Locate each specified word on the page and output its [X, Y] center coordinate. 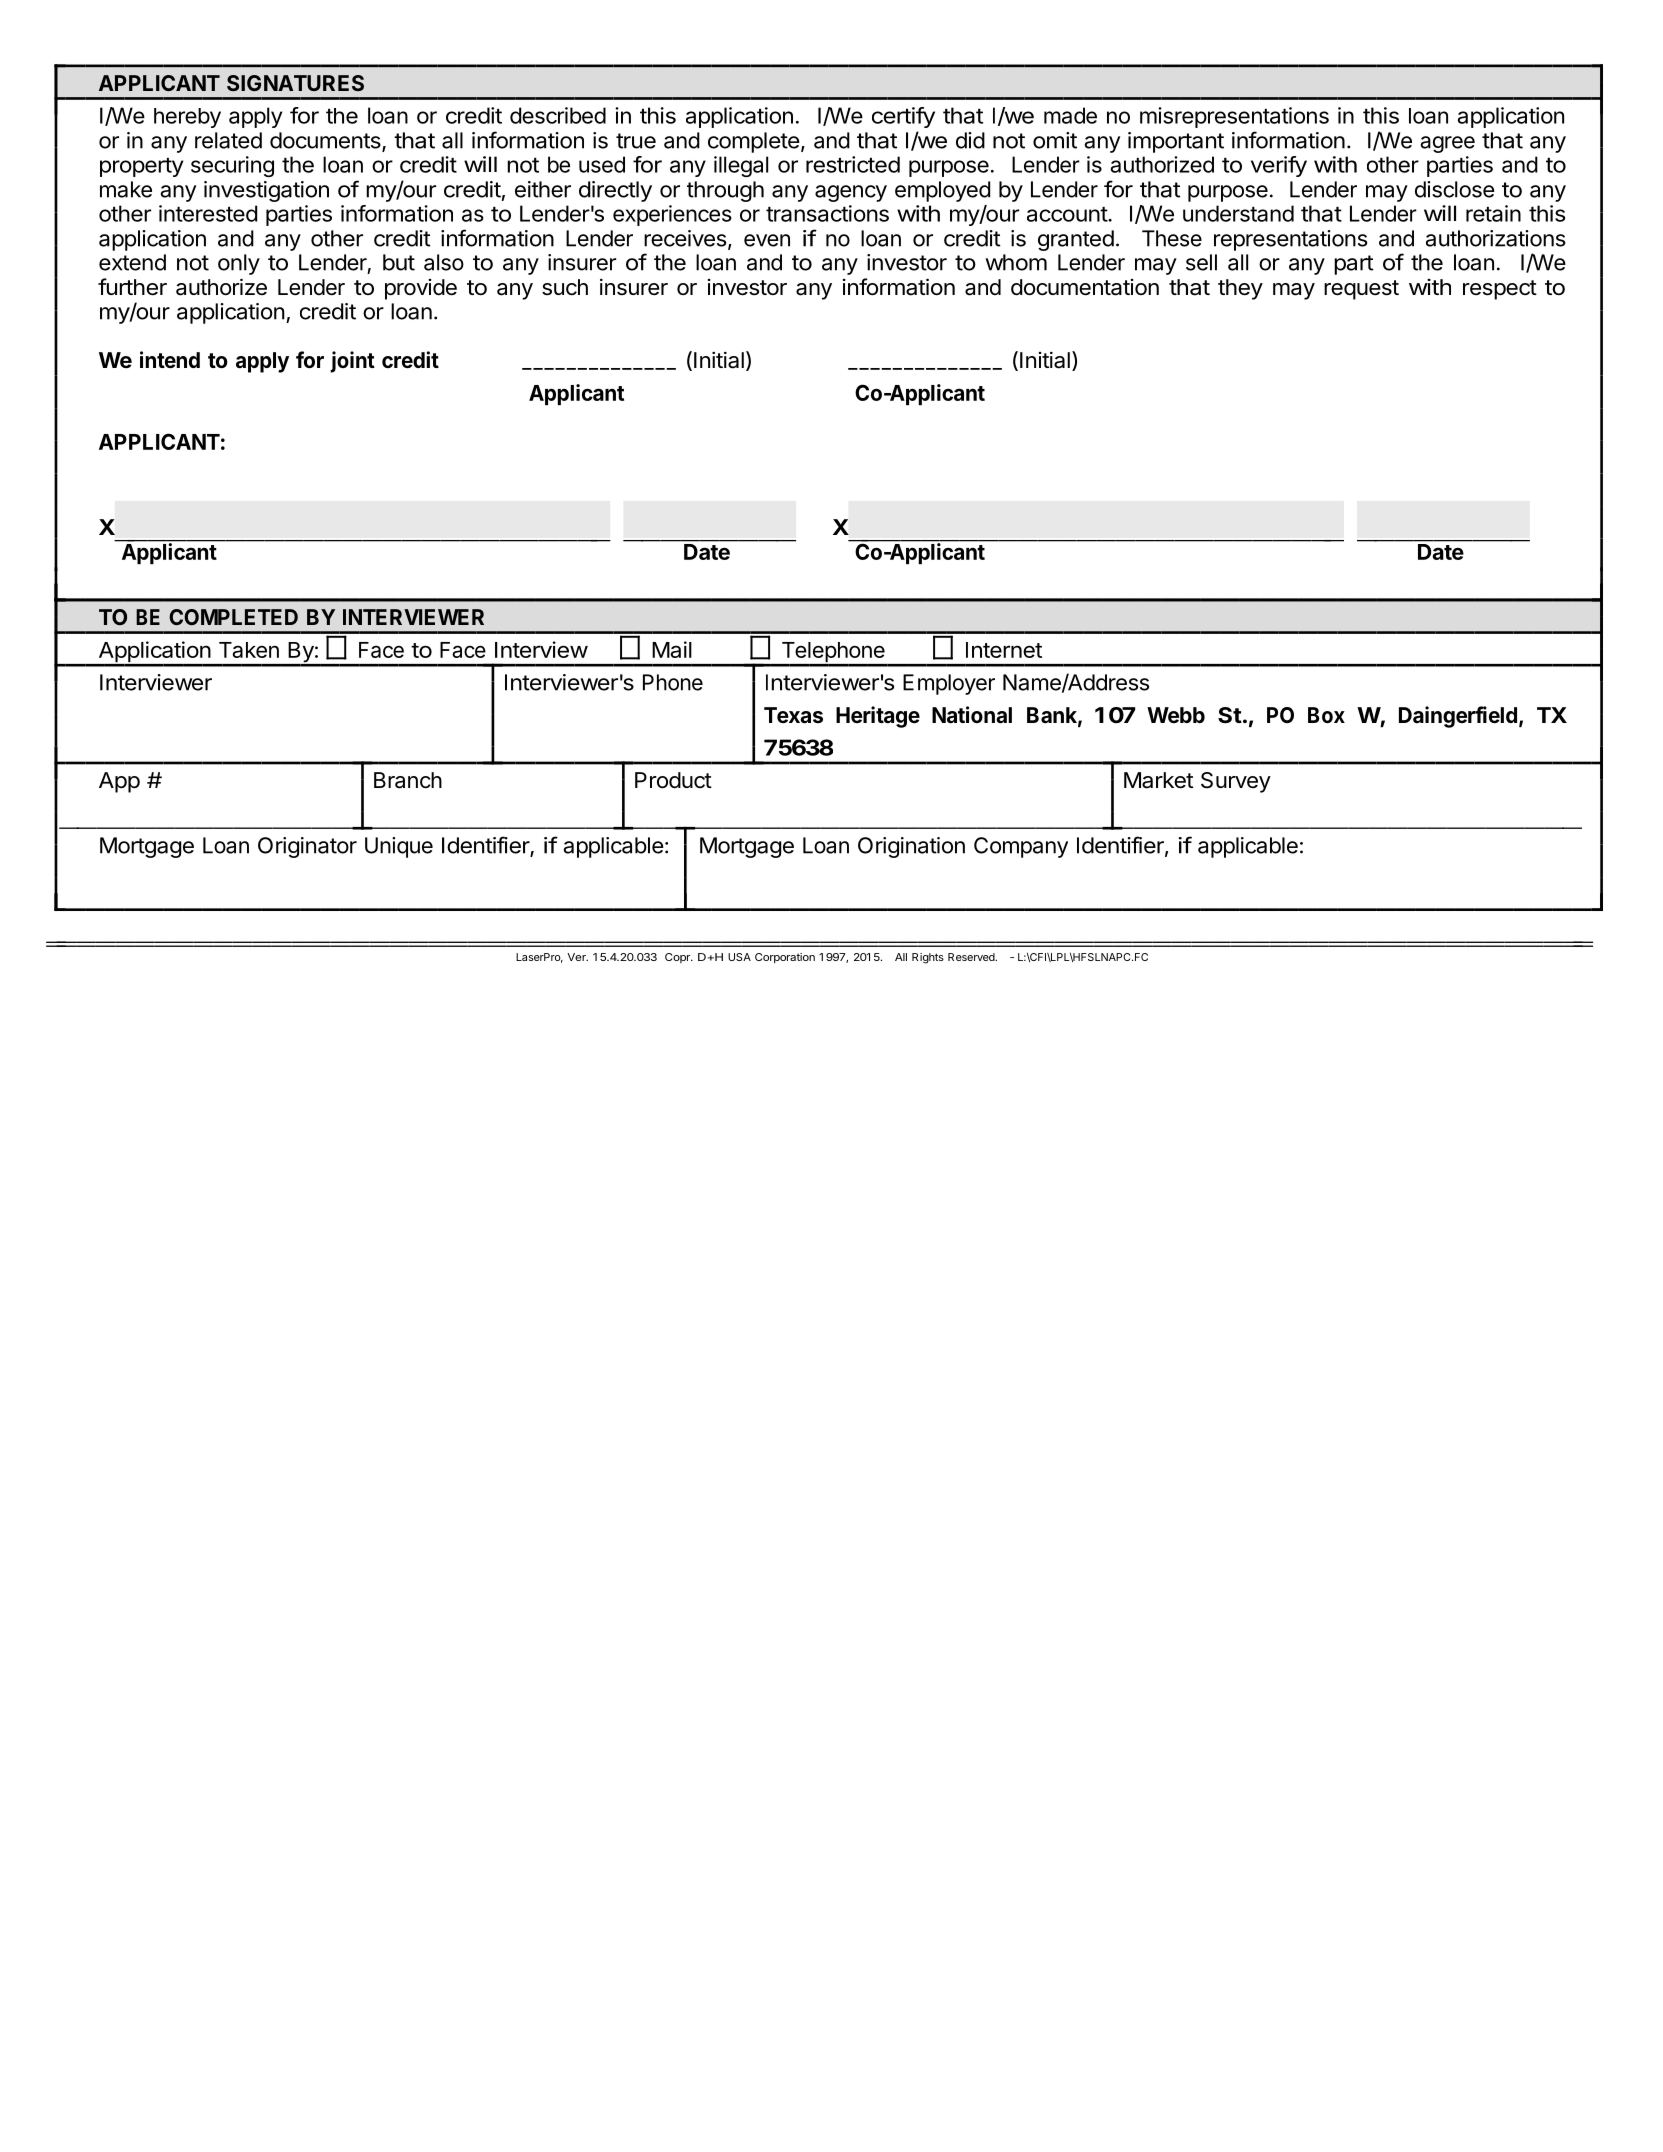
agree [1447, 144]
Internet [1004, 650]
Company [1021, 847]
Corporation [785, 958]
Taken [249, 650]
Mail [672, 649]
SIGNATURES [295, 83]
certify [903, 117]
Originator [307, 847]
